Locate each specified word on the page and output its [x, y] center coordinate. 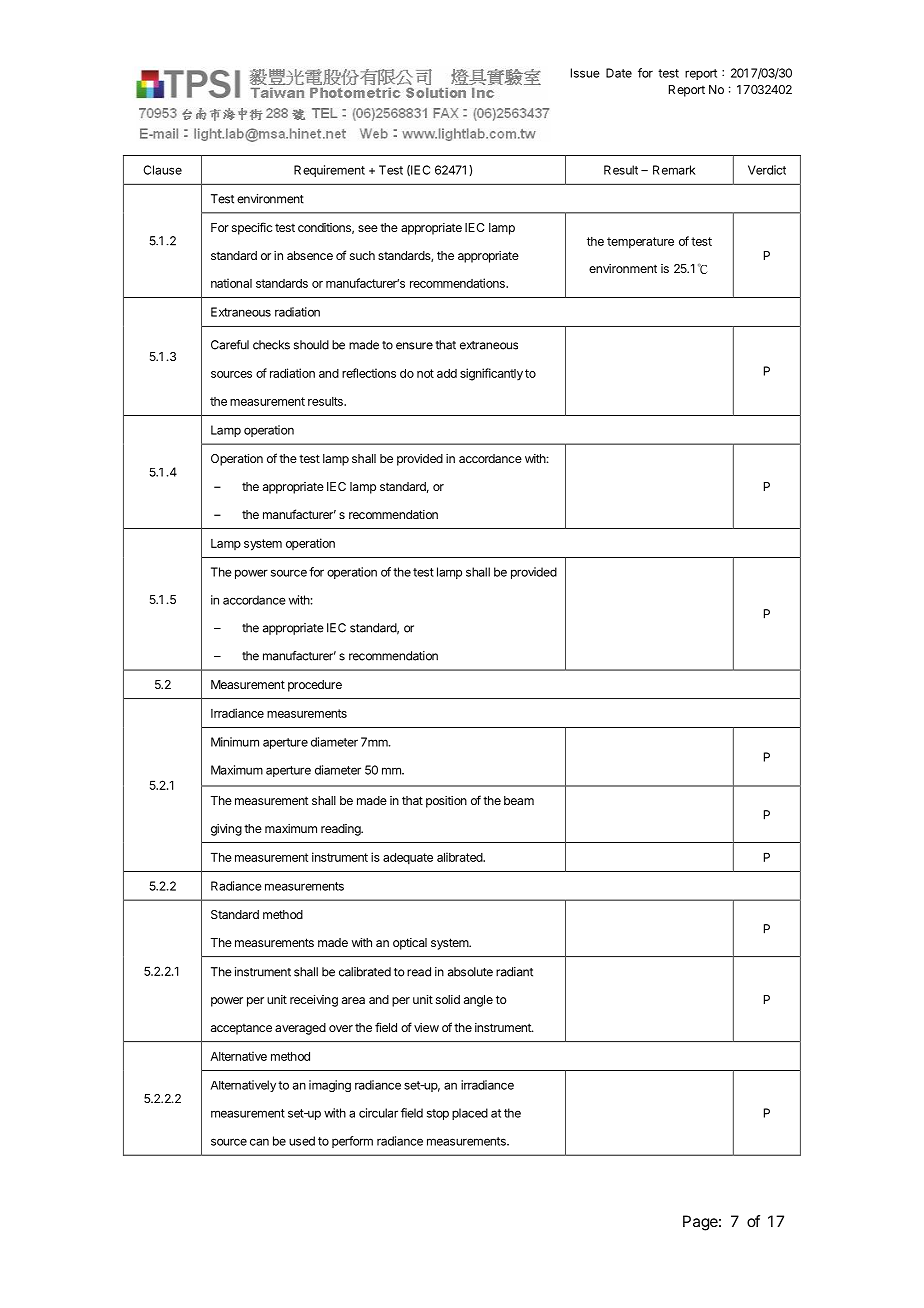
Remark [674, 170]
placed [470, 1114]
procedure [315, 686]
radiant [514, 972]
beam [519, 800]
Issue [585, 73]
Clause [162, 170]
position [446, 802]
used [302, 1141]
